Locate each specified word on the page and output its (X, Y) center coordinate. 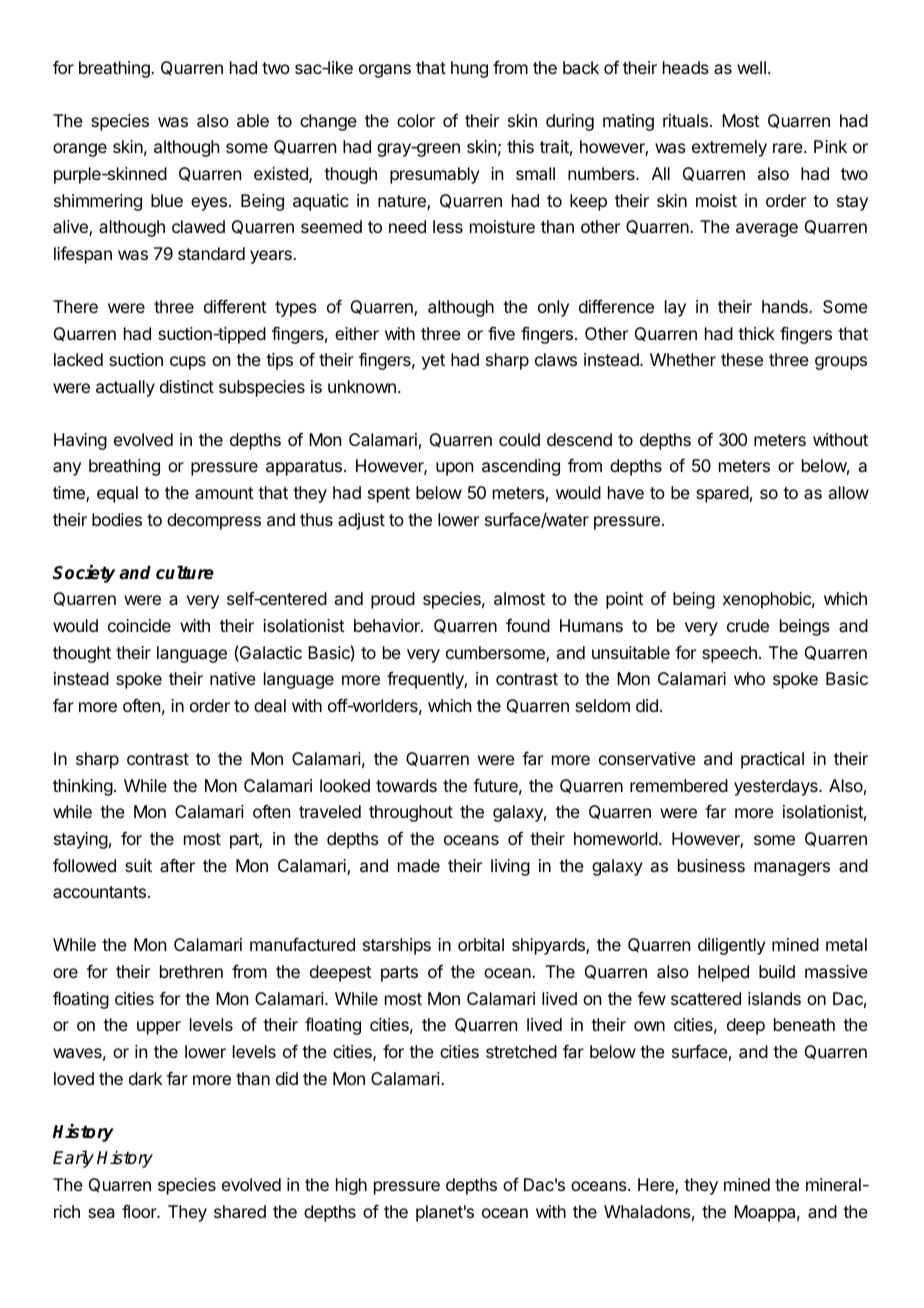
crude (748, 625)
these (742, 359)
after (177, 865)
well (751, 67)
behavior (388, 625)
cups (188, 363)
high (351, 1186)
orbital (481, 944)
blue (167, 200)
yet (433, 362)
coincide (139, 625)
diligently (732, 946)
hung (469, 69)
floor (140, 1211)
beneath (804, 1024)
